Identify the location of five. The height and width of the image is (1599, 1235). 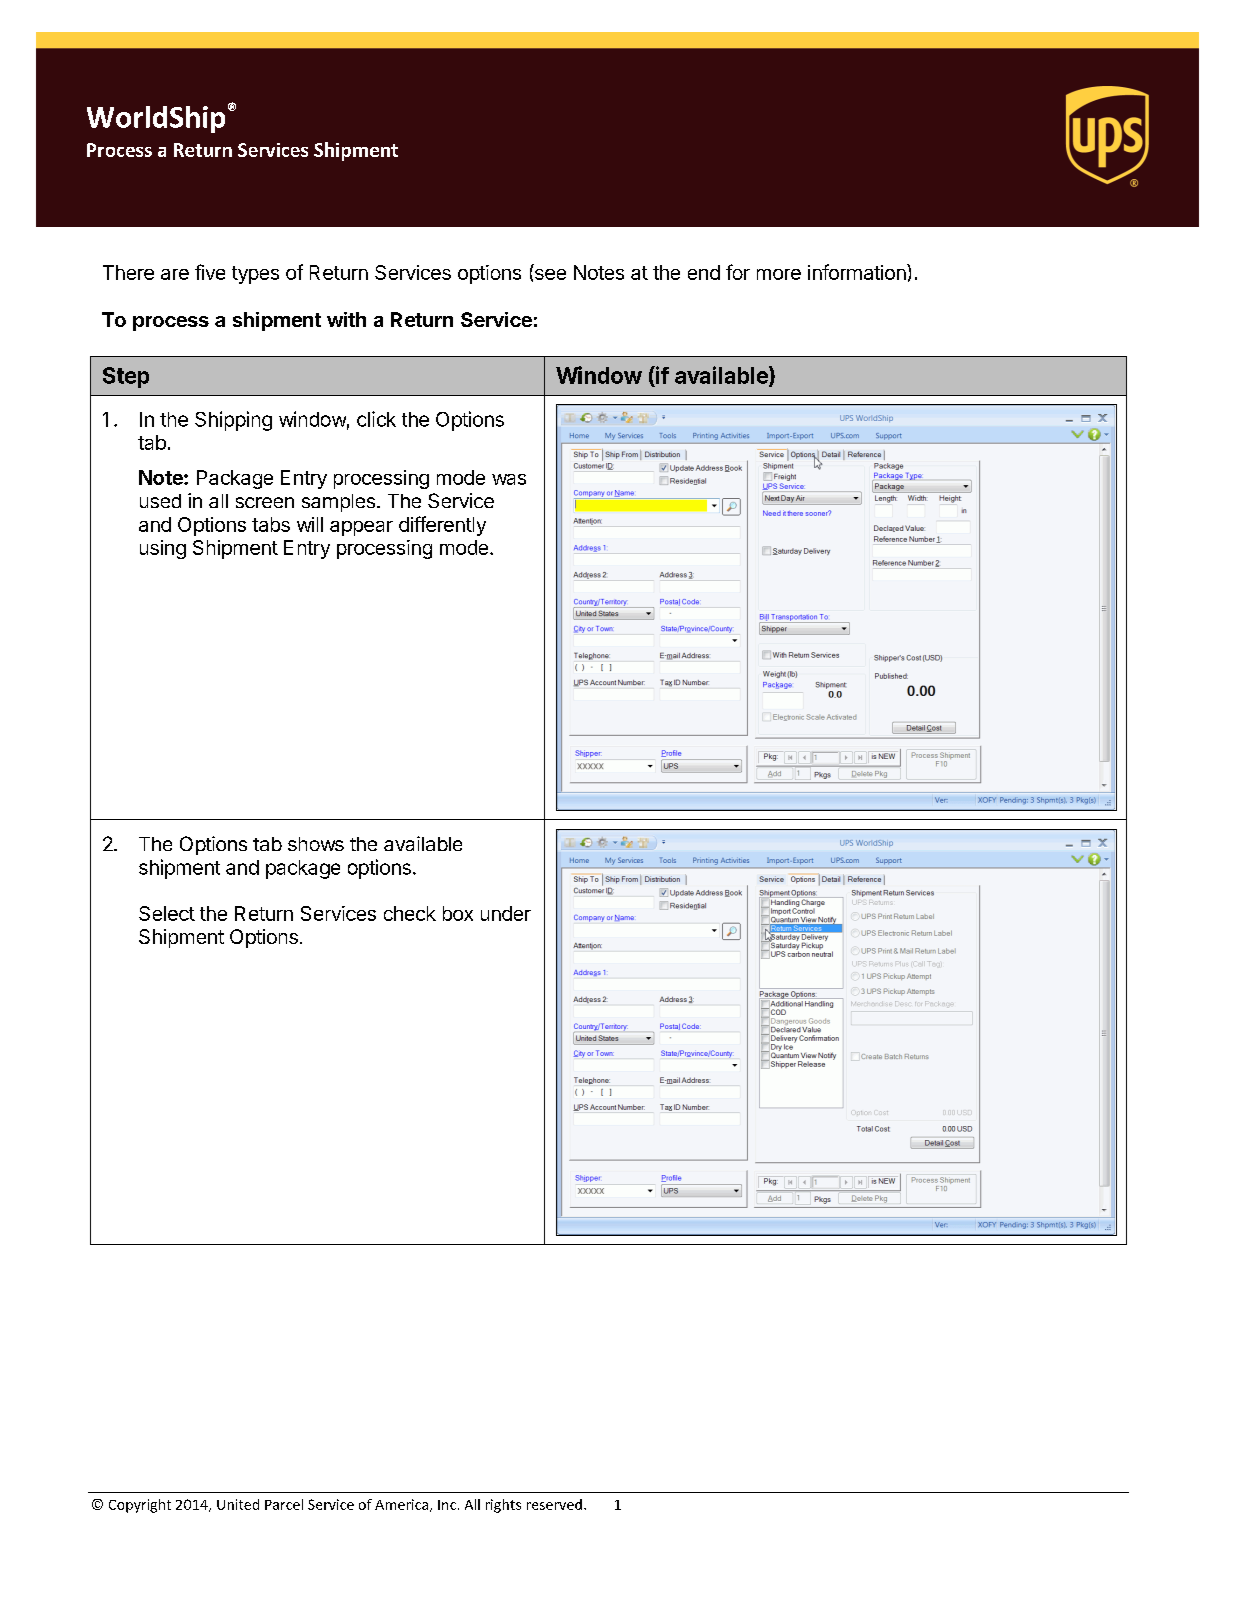
(210, 272).
